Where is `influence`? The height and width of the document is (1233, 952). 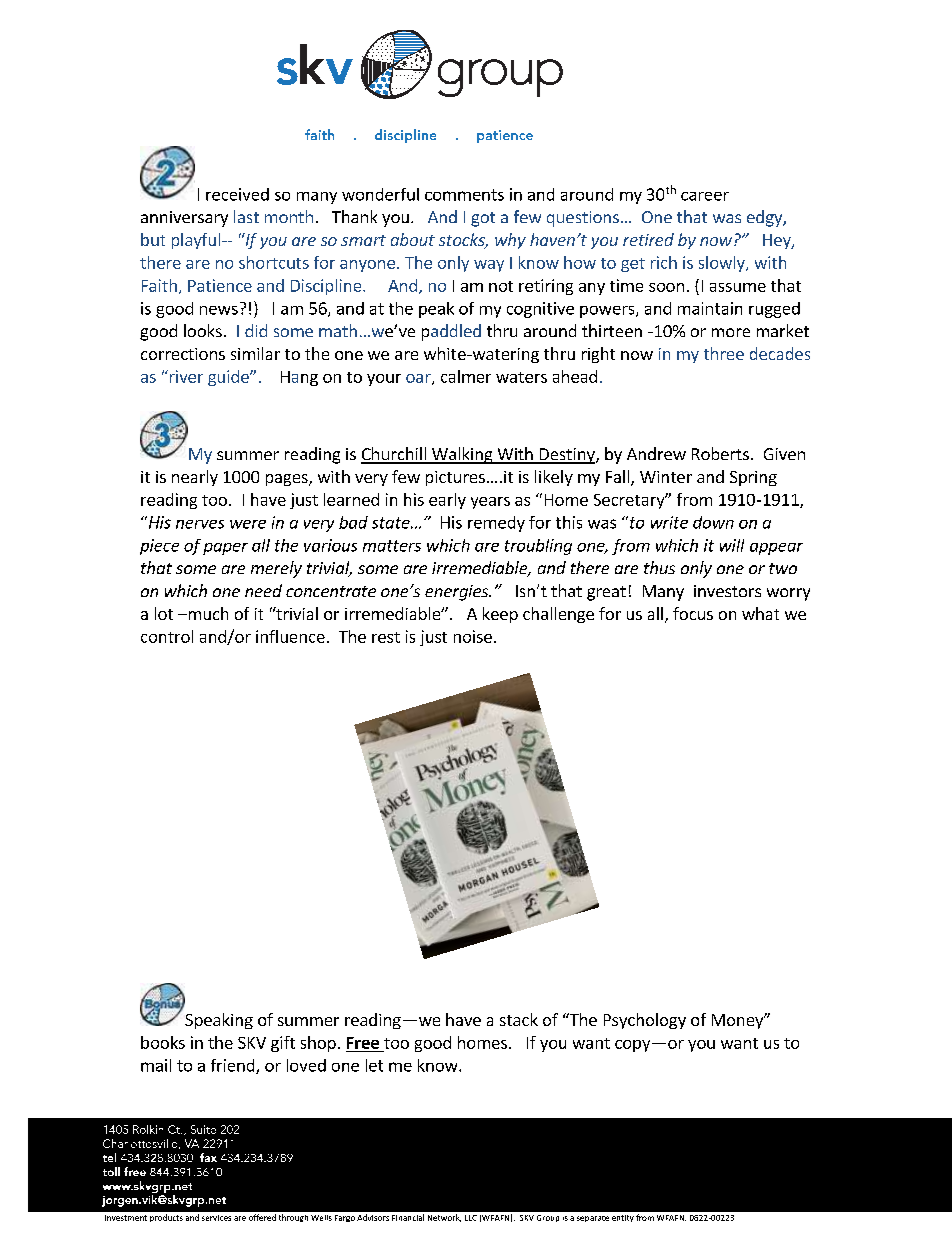
influence is located at coordinates (290, 636).
